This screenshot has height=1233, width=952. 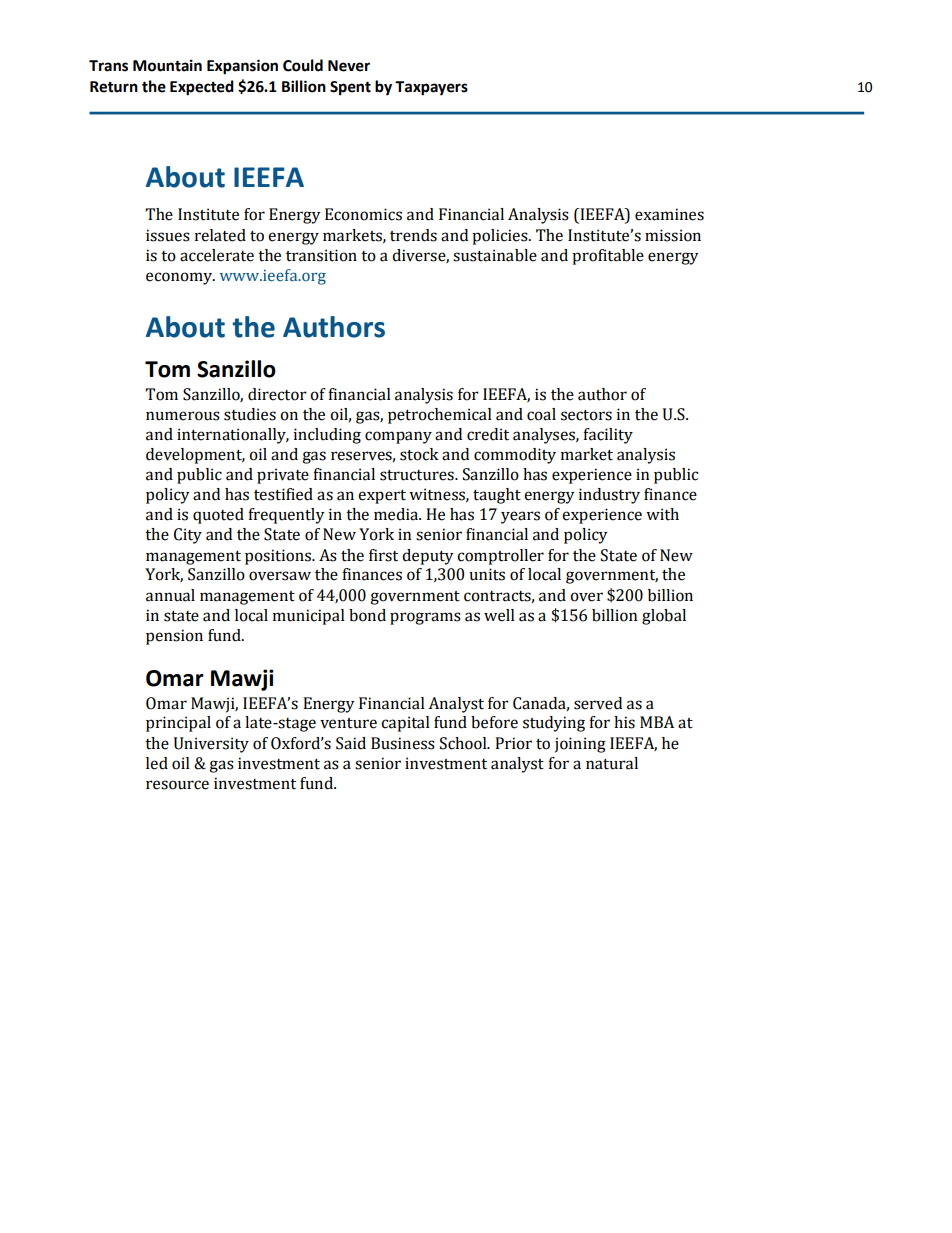 What do you see at coordinates (202, 88) in the screenshot?
I see `Expected` at bounding box center [202, 88].
